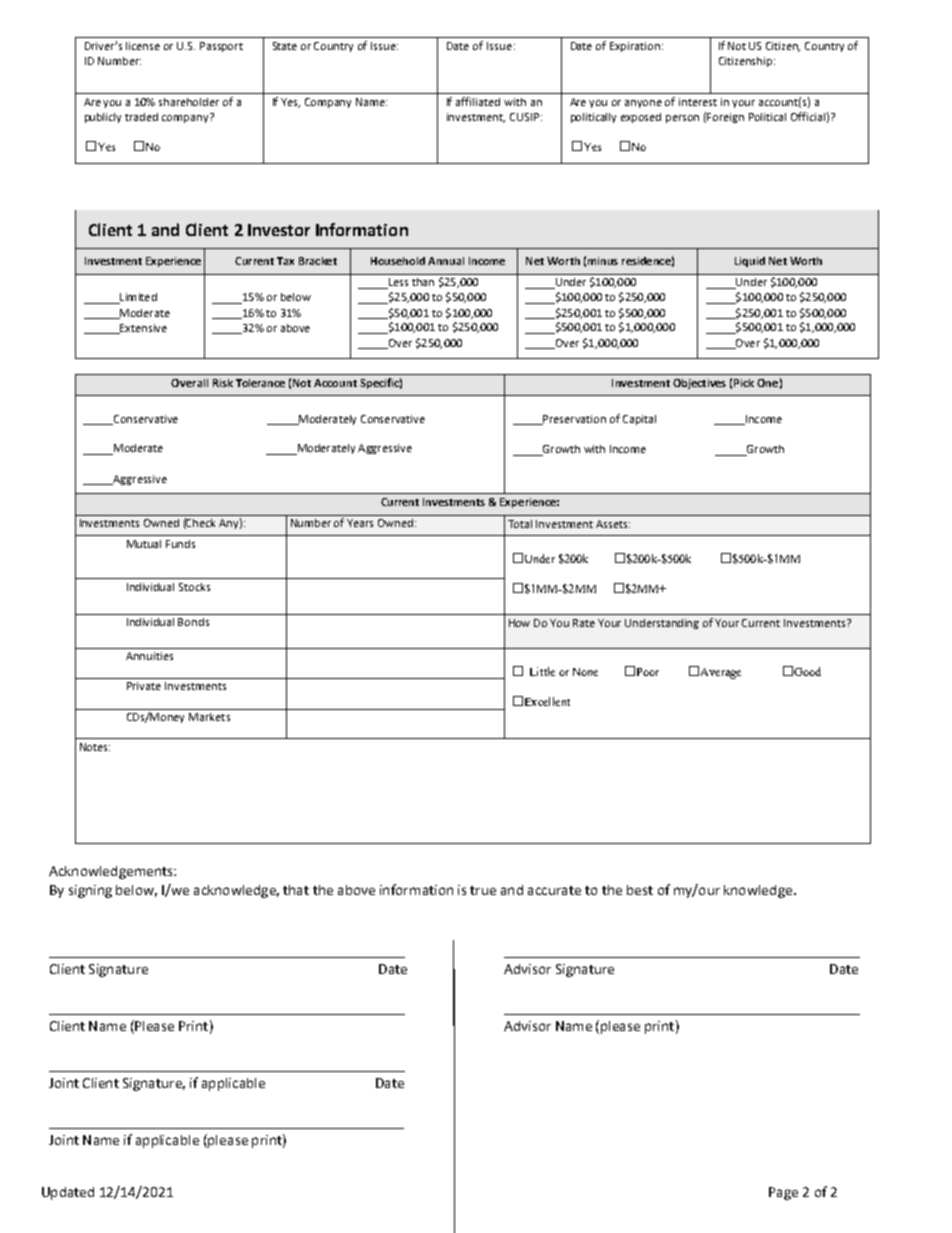 The image size is (952, 1233). Describe the element at coordinates (585, 672) in the document. I see `None` at that location.
